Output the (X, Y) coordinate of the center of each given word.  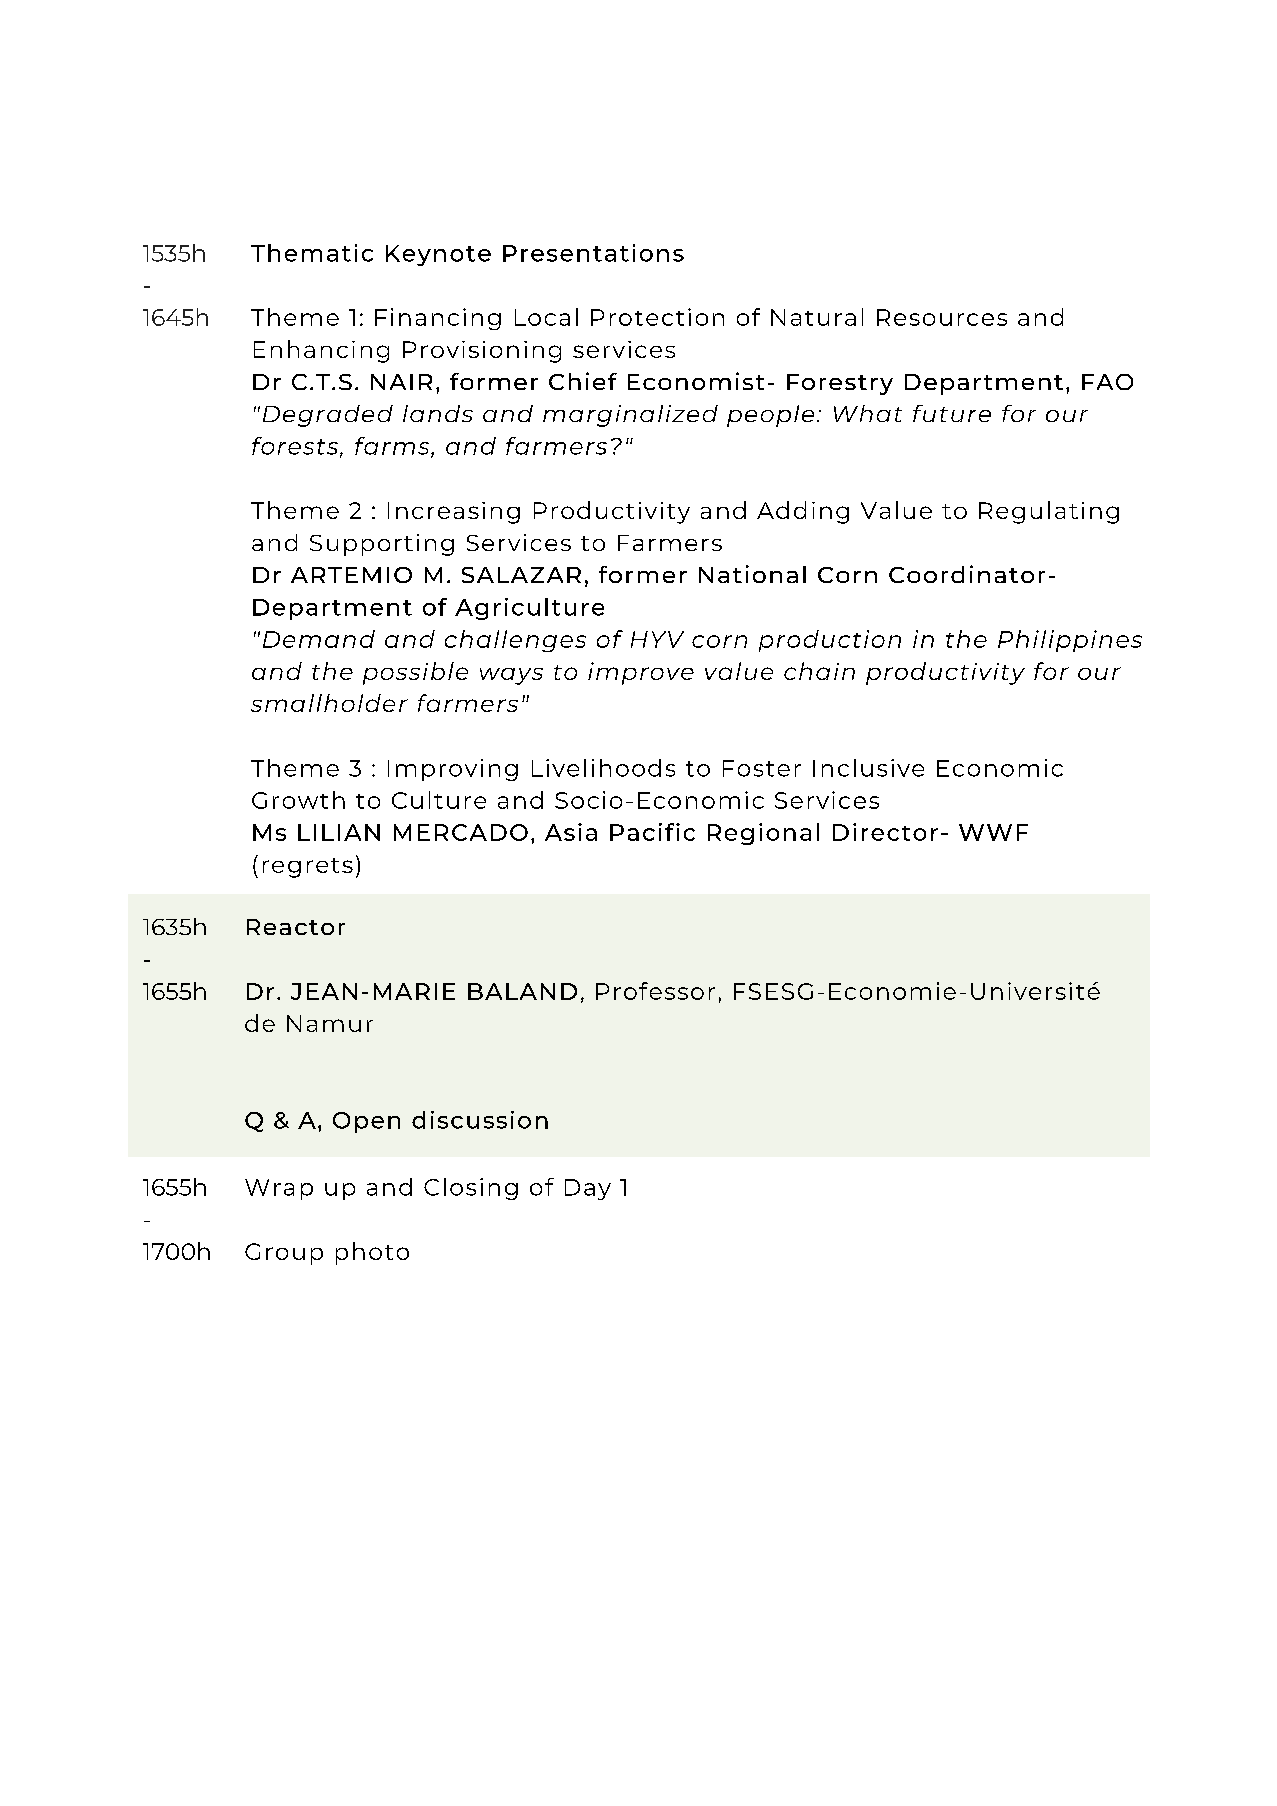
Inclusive (868, 768)
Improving (453, 770)
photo (372, 1253)
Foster (762, 768)
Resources (942, 317)
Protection (657, 317)
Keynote (438, 255)
